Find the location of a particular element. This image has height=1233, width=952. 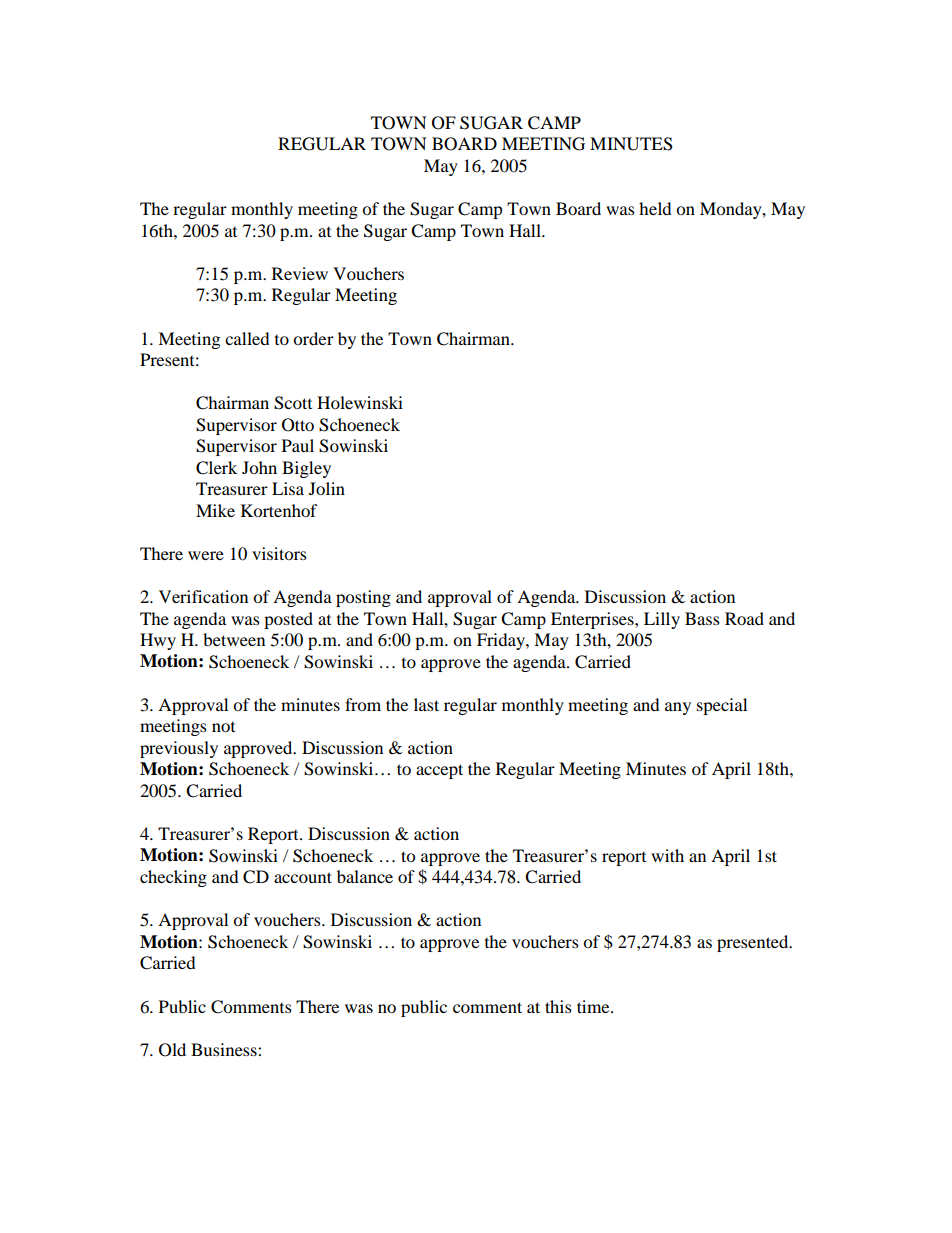

order is located at coordinates (313, 338).
